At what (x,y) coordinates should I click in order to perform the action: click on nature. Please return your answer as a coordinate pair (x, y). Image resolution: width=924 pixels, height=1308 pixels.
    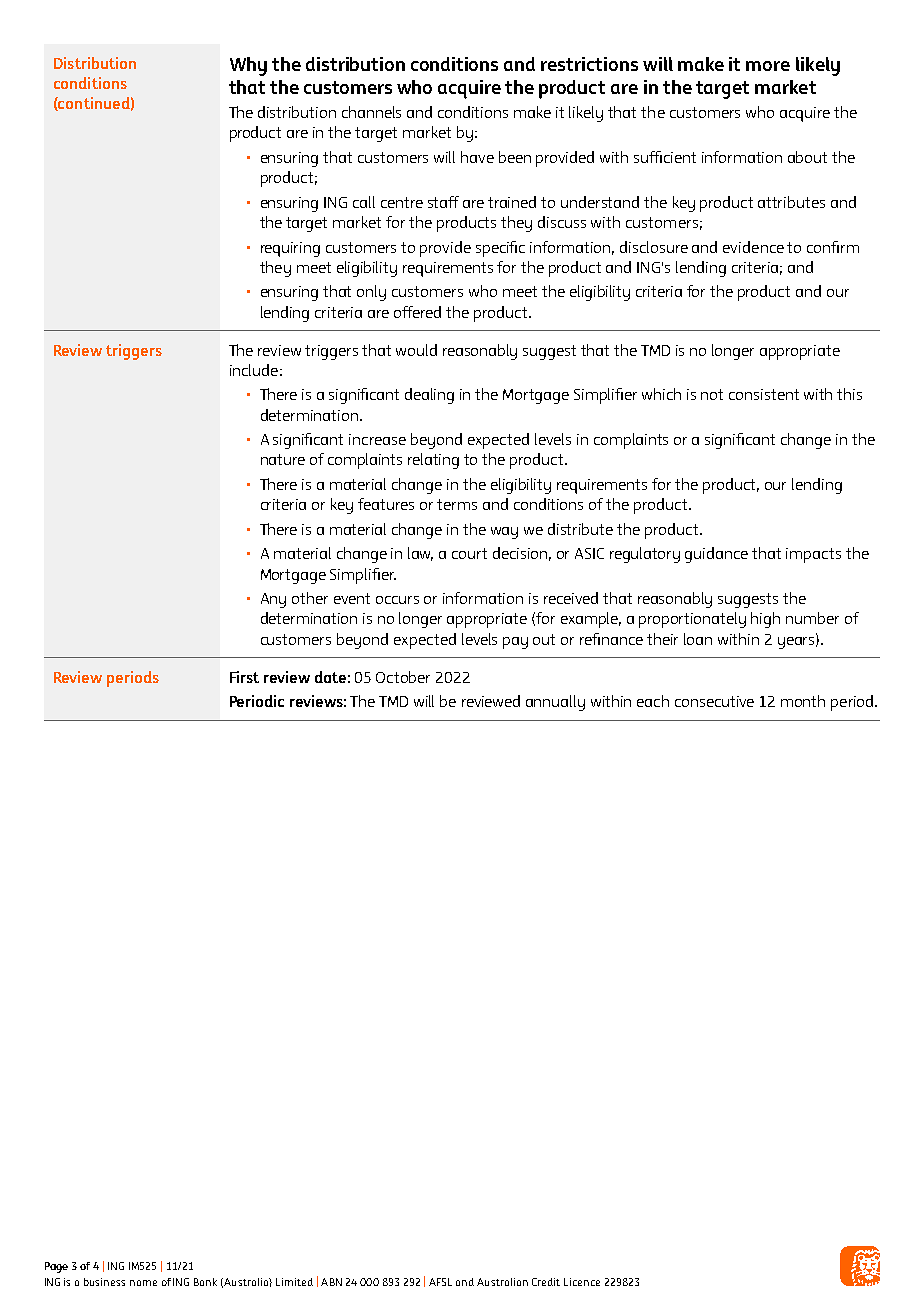
    Looking at the image, I should click on (283, 459).
